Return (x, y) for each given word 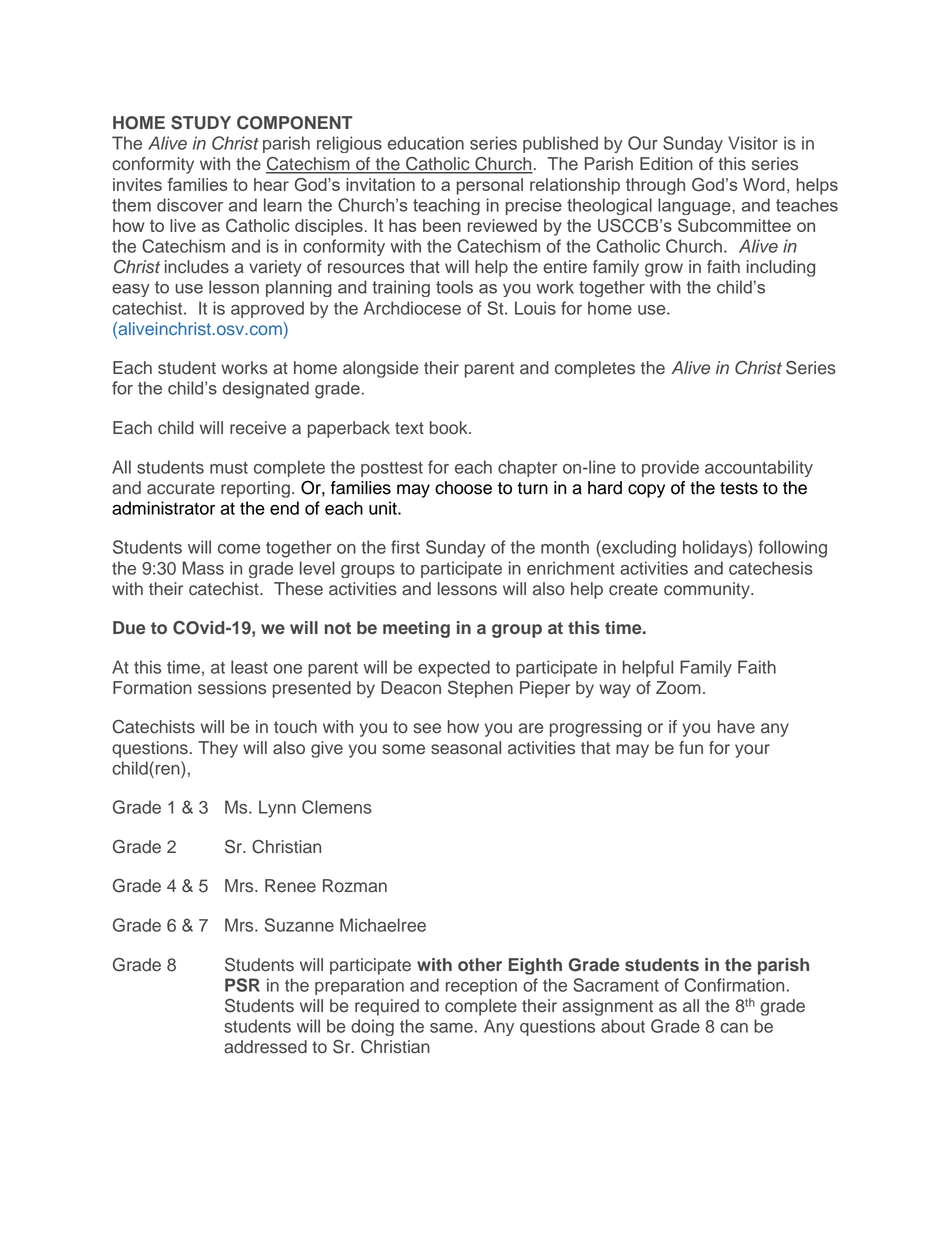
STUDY (201, 123)
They (218, 749)
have (736, 727)
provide (670, 468)
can (734, 1028)
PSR (242, 985)
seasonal (466, 748)
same (451, 1028)
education (426, 143)
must (229, 468)
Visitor (753, 143)
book (450, 428)
